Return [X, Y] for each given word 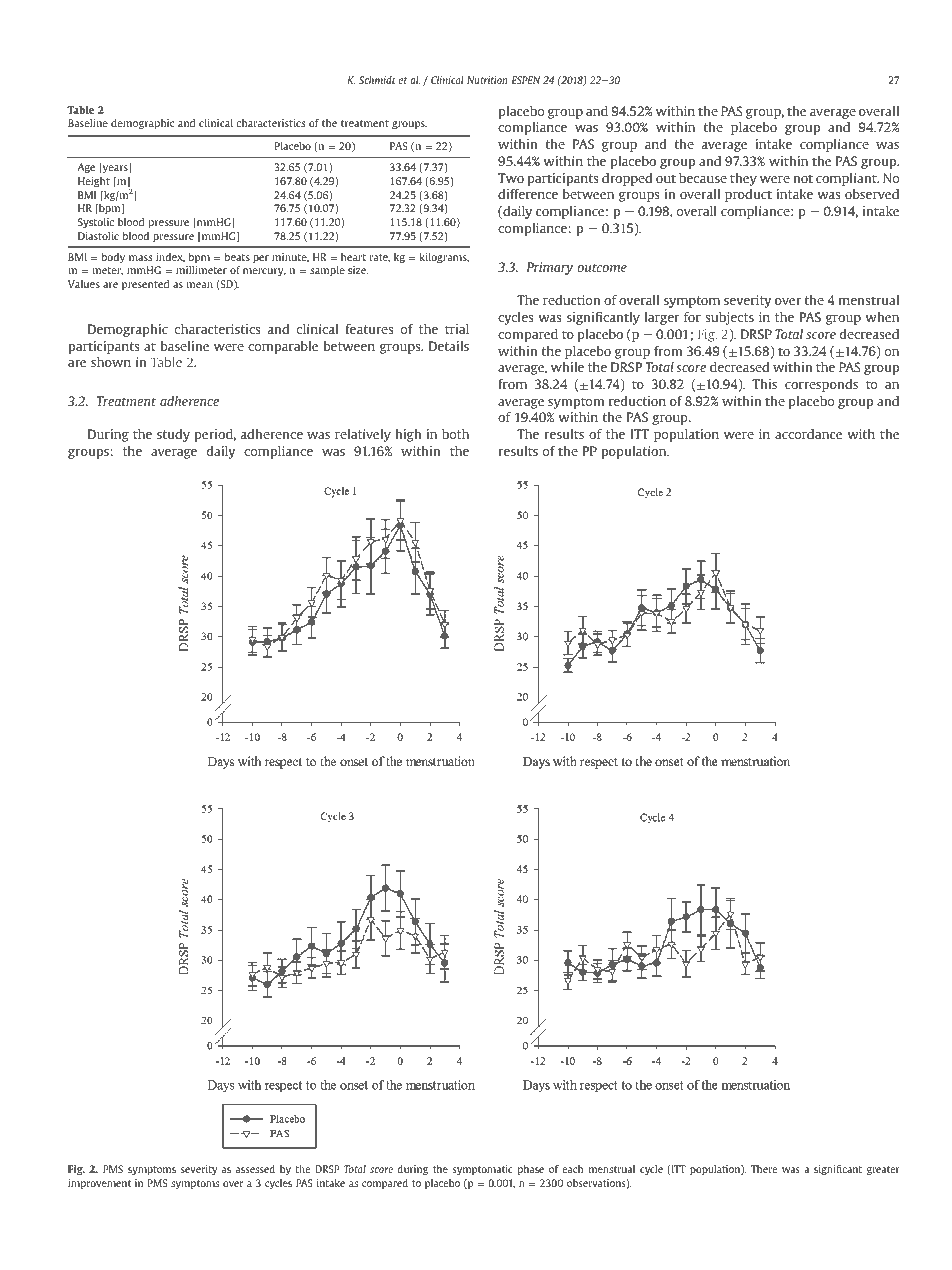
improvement [99, 1184]
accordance [808, 434]
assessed [255, 1169]
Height [94, 182]
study [173, 435]
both [455, 434]
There [764, 1169]
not [803, 178]
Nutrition [487, 80]
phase [531, 1170]
